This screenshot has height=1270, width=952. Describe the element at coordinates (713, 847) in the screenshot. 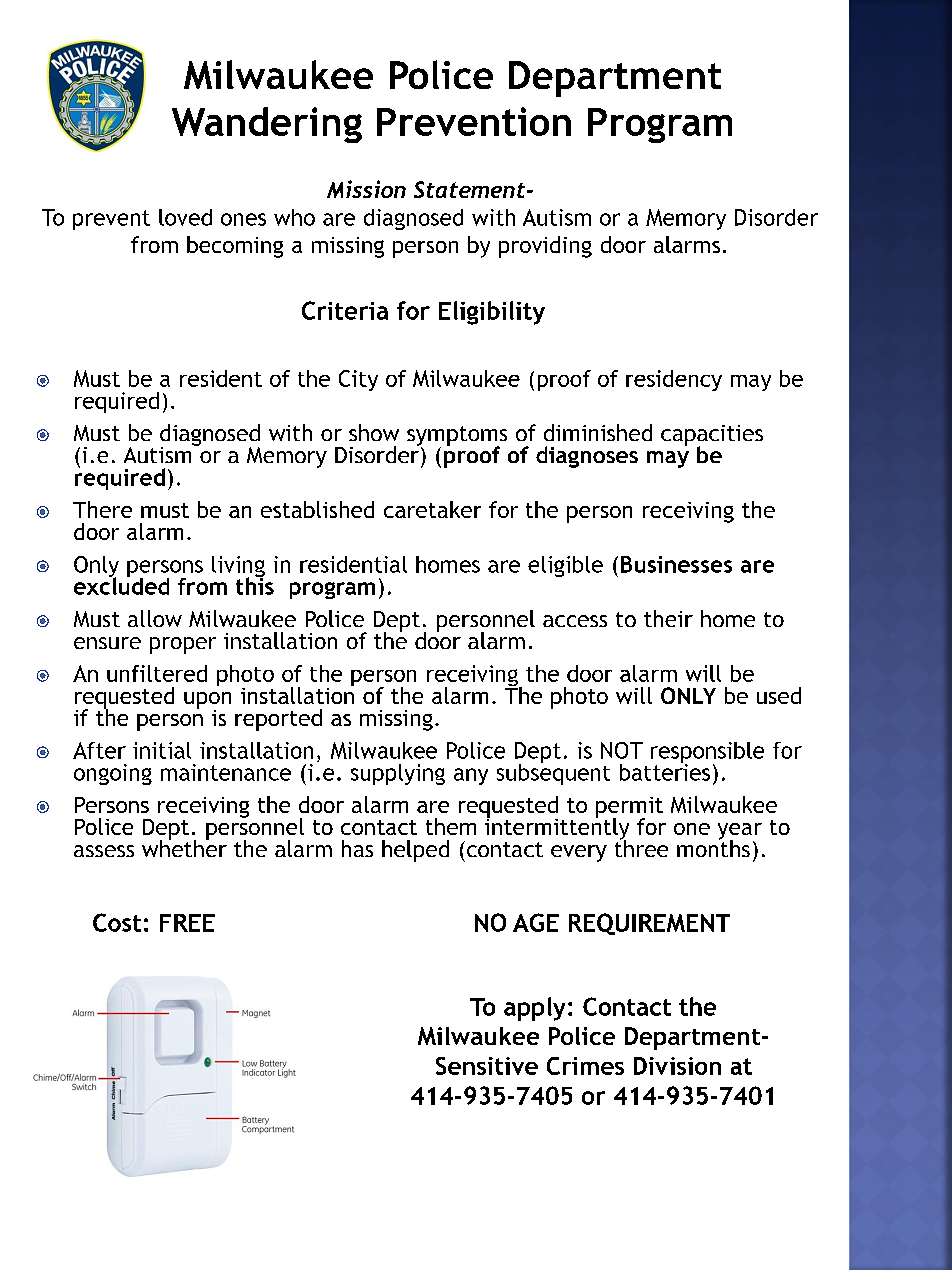

I see `months` at that location.
